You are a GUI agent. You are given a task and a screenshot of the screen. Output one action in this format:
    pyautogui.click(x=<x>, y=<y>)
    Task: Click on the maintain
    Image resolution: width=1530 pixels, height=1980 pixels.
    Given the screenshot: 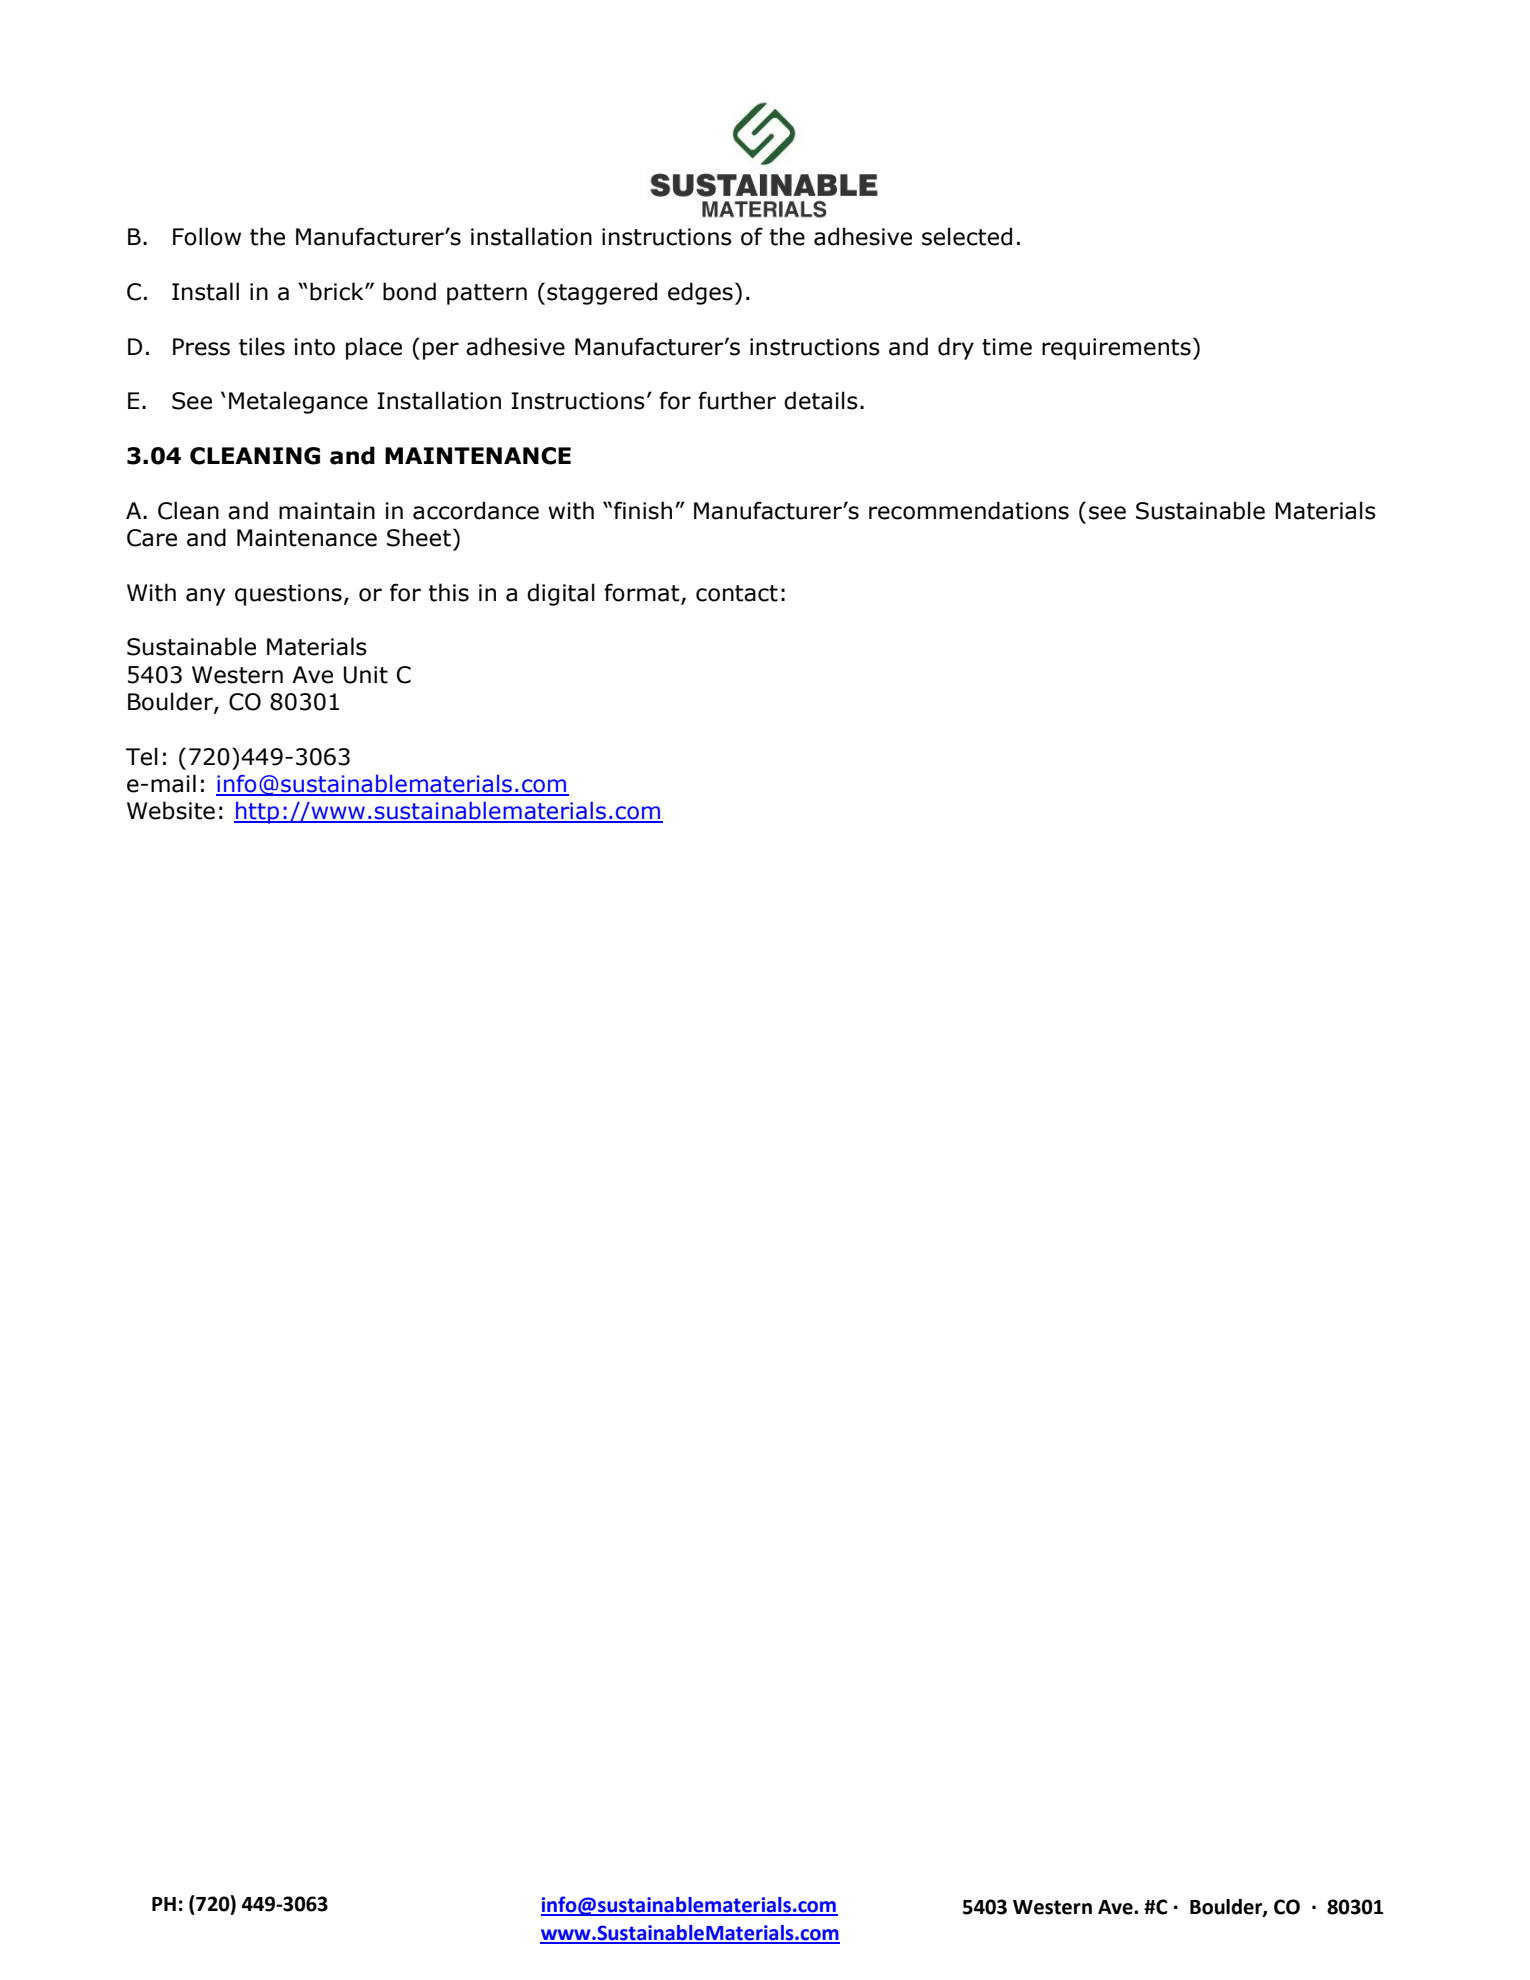 What is the action you would take?
    pyautogui.click(x=327, y=511)
